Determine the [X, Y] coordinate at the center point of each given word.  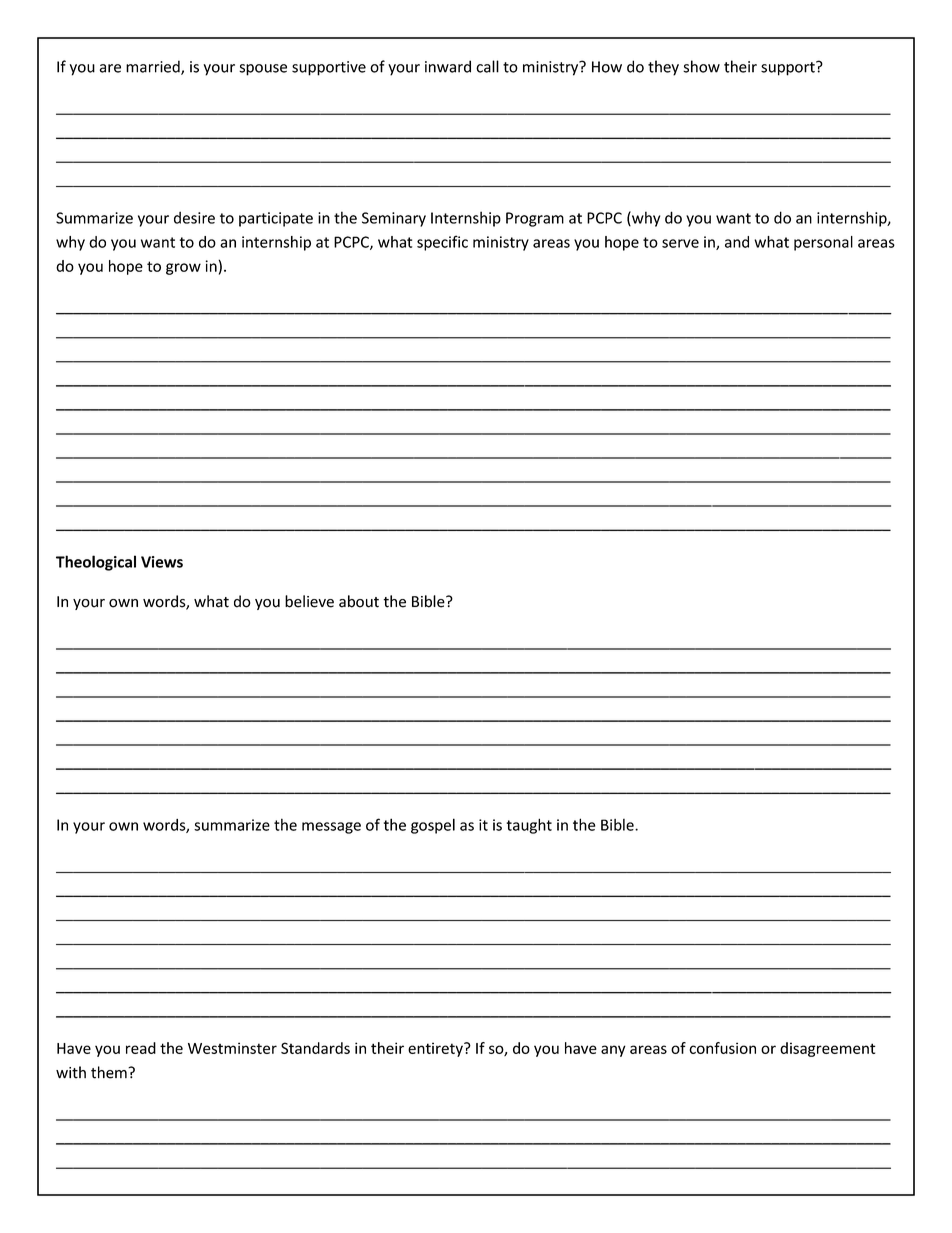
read [141, 1048]
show [701, 66]
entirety [436, 1049]
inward [448, 66]
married [154, 67]
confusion [722, 1048]
